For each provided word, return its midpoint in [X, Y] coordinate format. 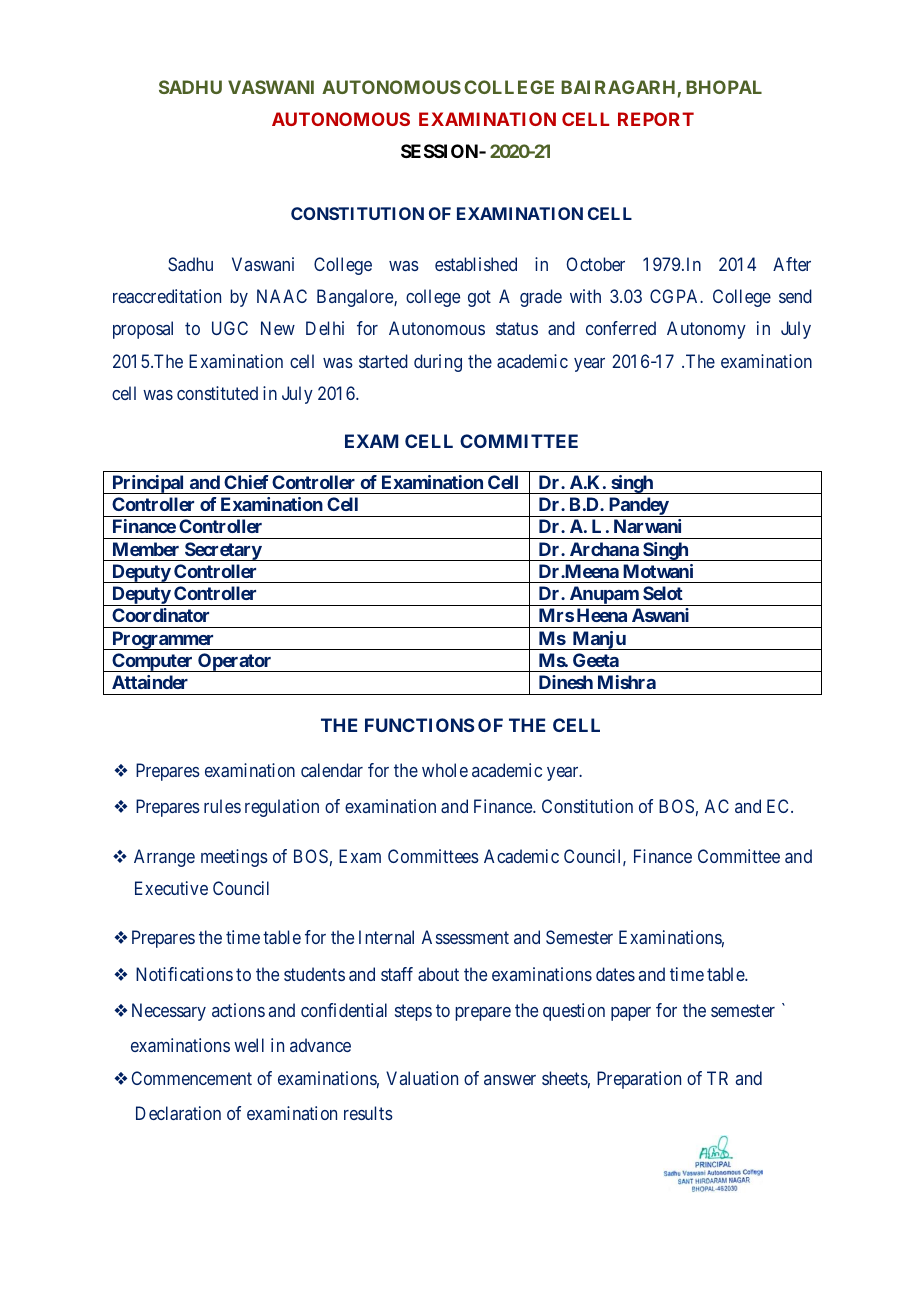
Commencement [192, 1078]
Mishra [627, 682]
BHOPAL [724, 87]
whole [445, 770]
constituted [217, 393]
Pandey [638, 507]
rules [222, 806]
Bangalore [356, 298]
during [438, 363]
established [476, 264]
